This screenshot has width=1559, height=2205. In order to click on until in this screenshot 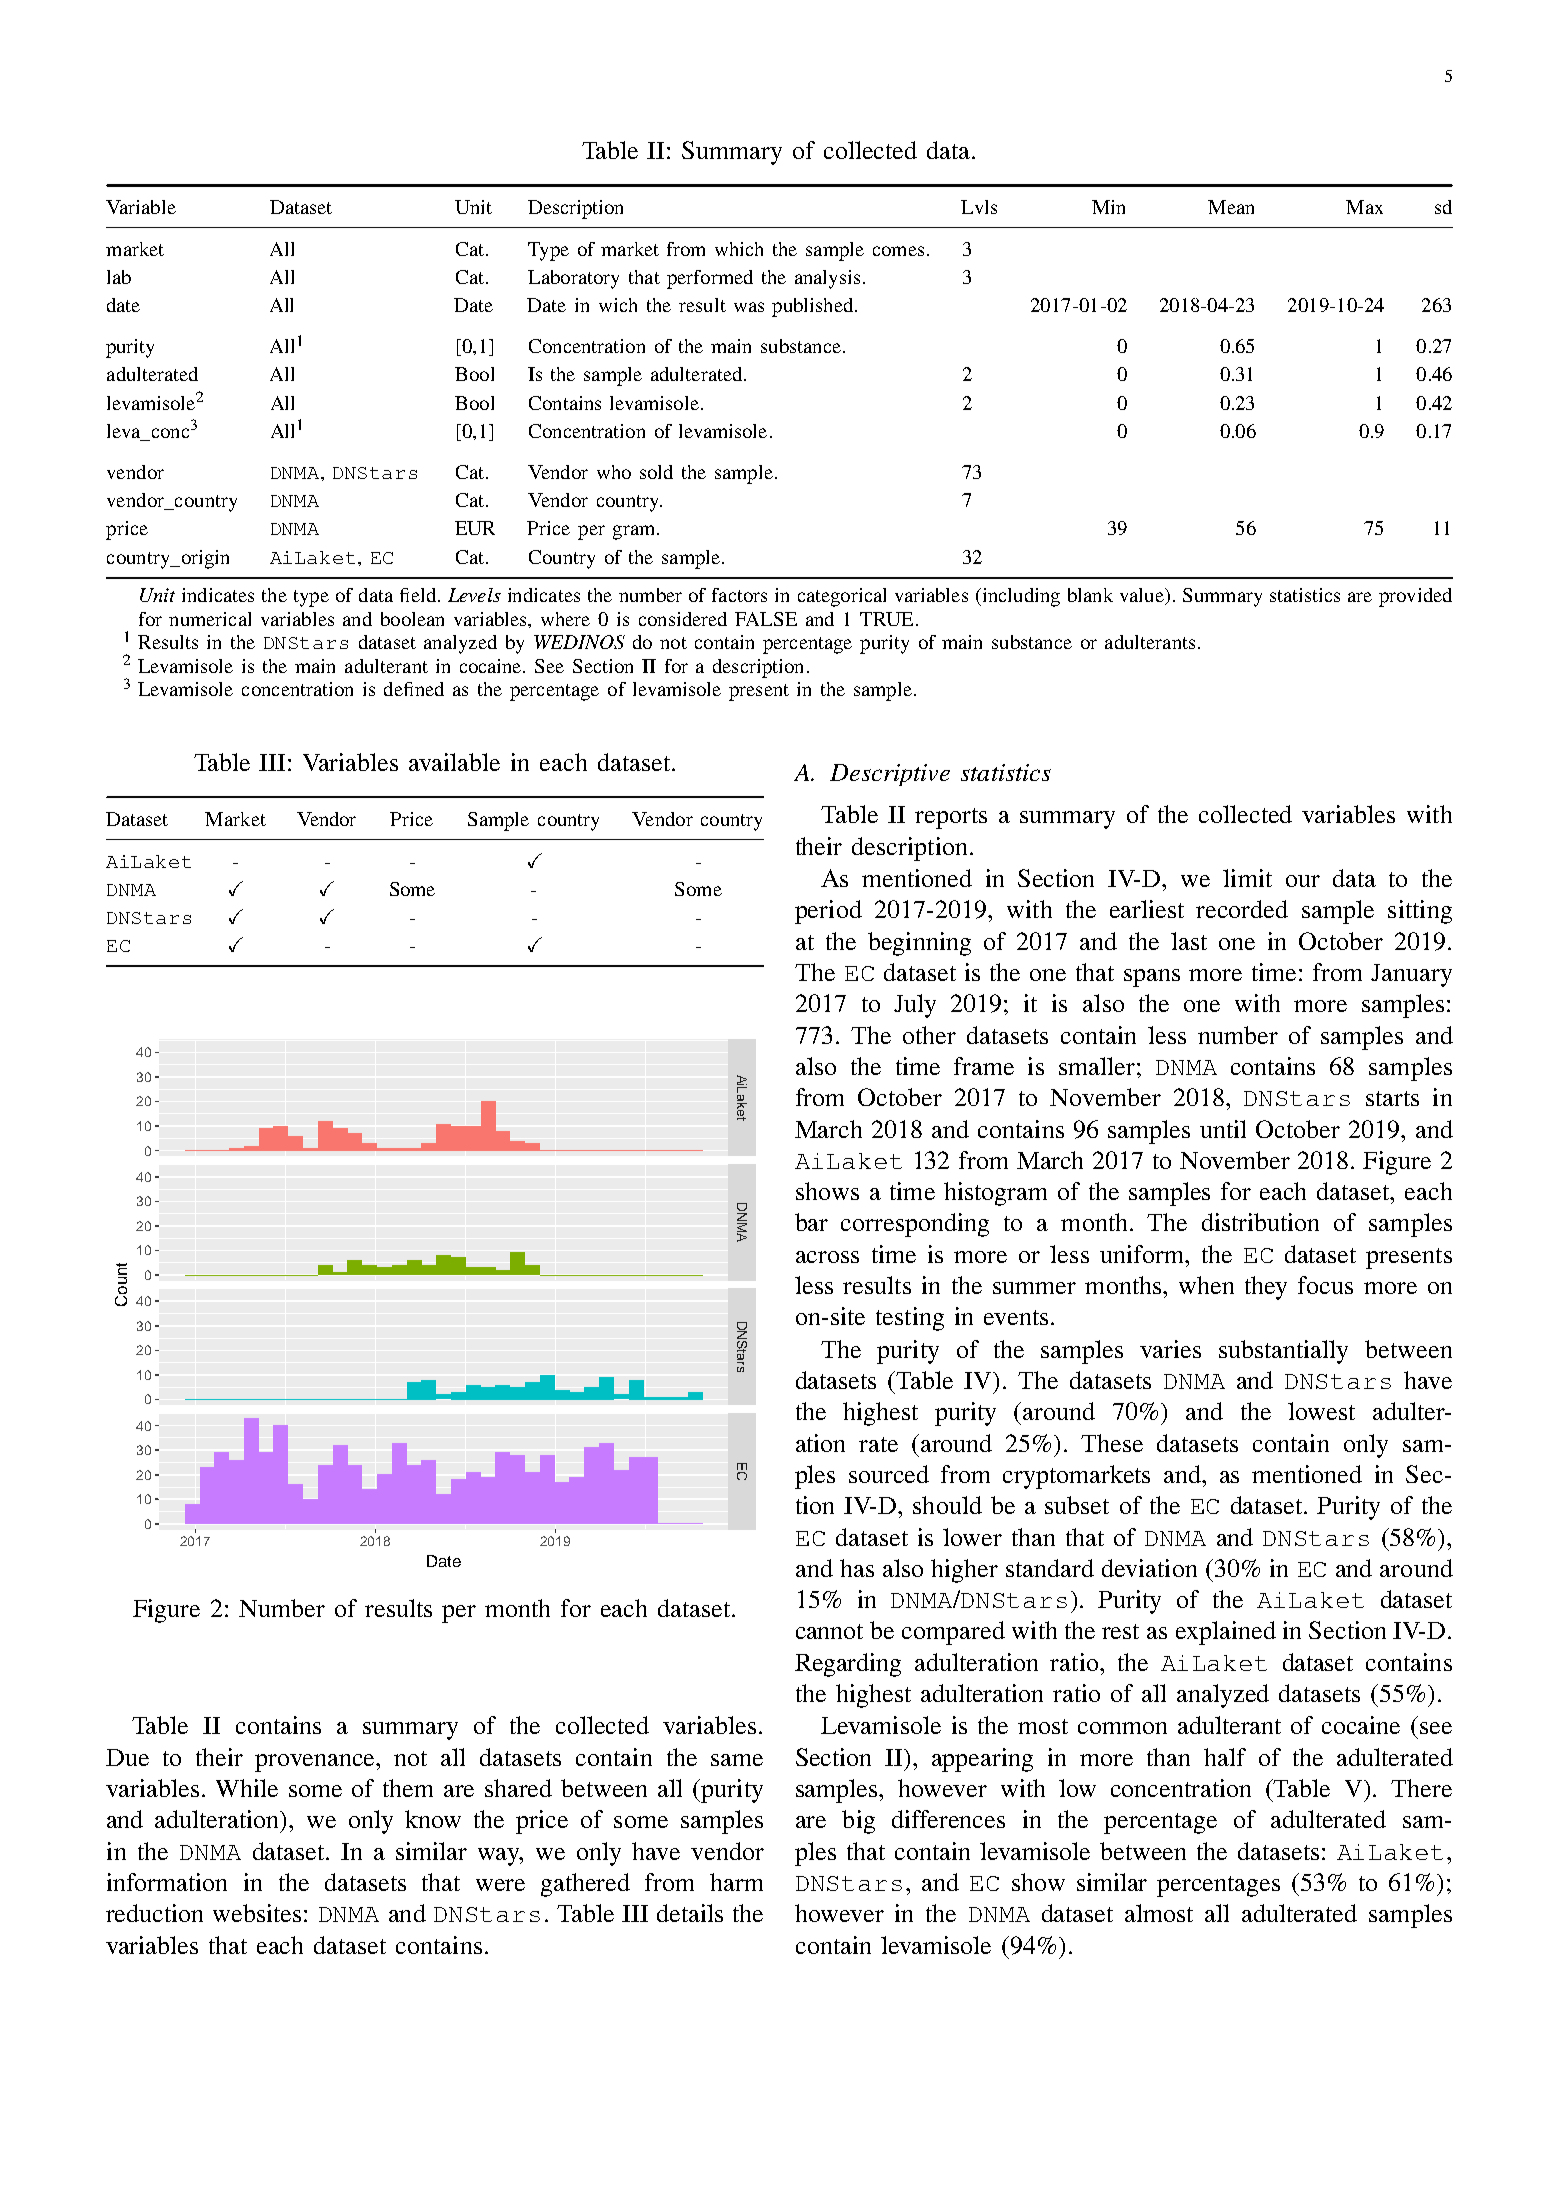, I will do `click(1223, 1129)`.
